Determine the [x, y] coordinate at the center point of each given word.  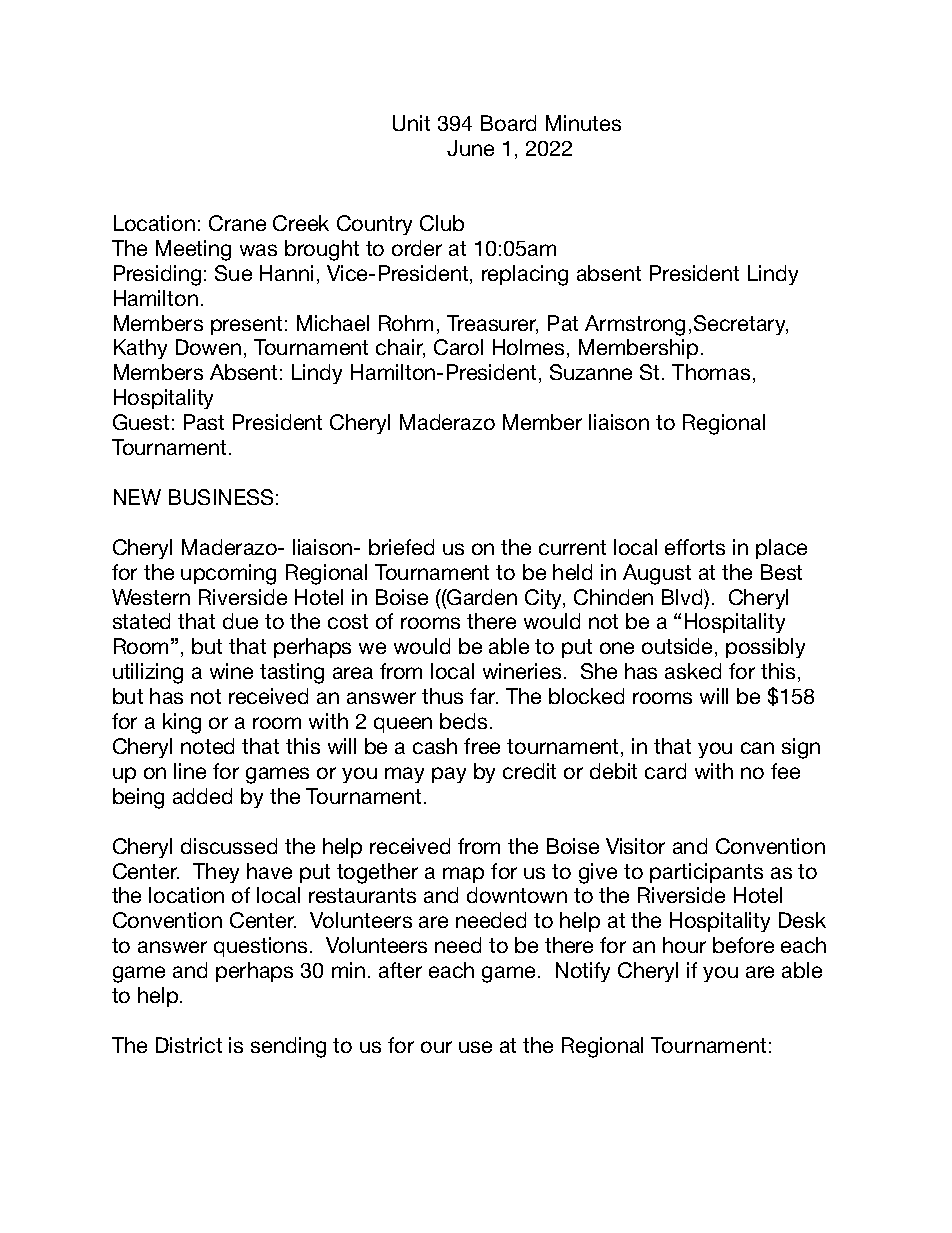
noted [207, 746]
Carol [458, 347]
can [757, 748]
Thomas [711, 372]
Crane [237, 223]
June [470, 148]
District [189, 1045]
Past [204, 422]
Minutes [583, 123]
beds [463, 721]
